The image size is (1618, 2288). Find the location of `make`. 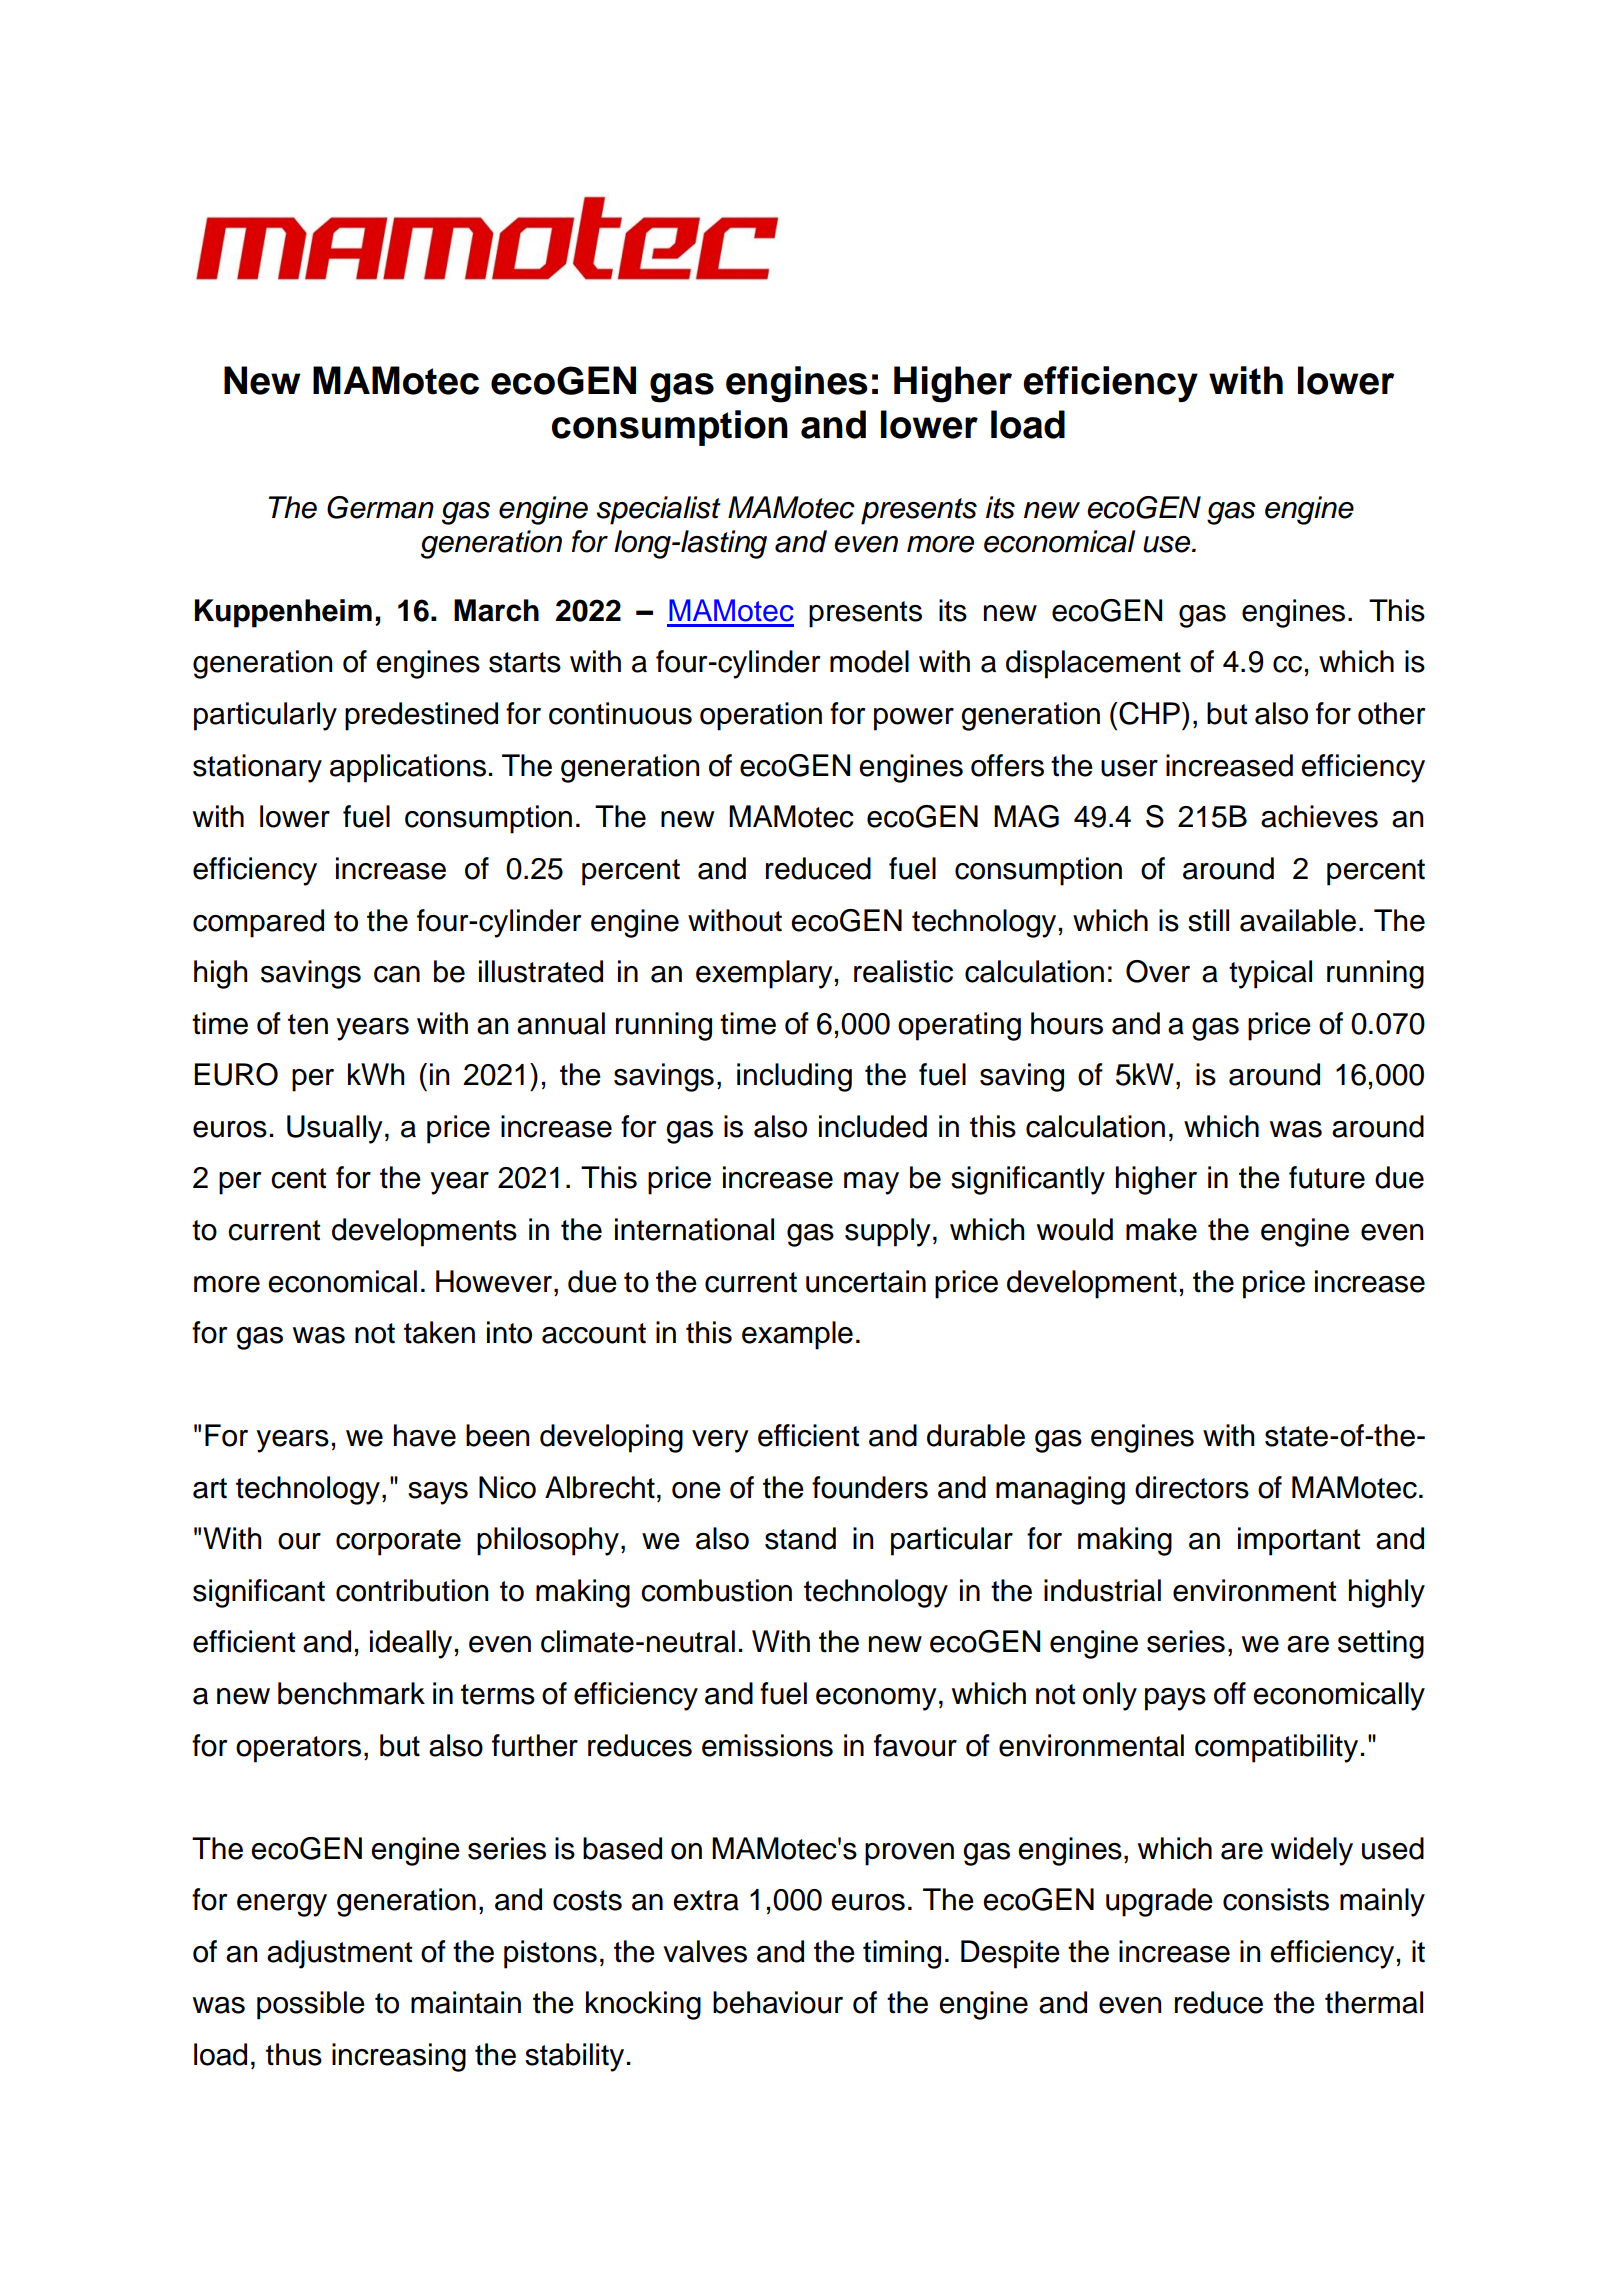

make is located at coordinates (1161, 1229).
